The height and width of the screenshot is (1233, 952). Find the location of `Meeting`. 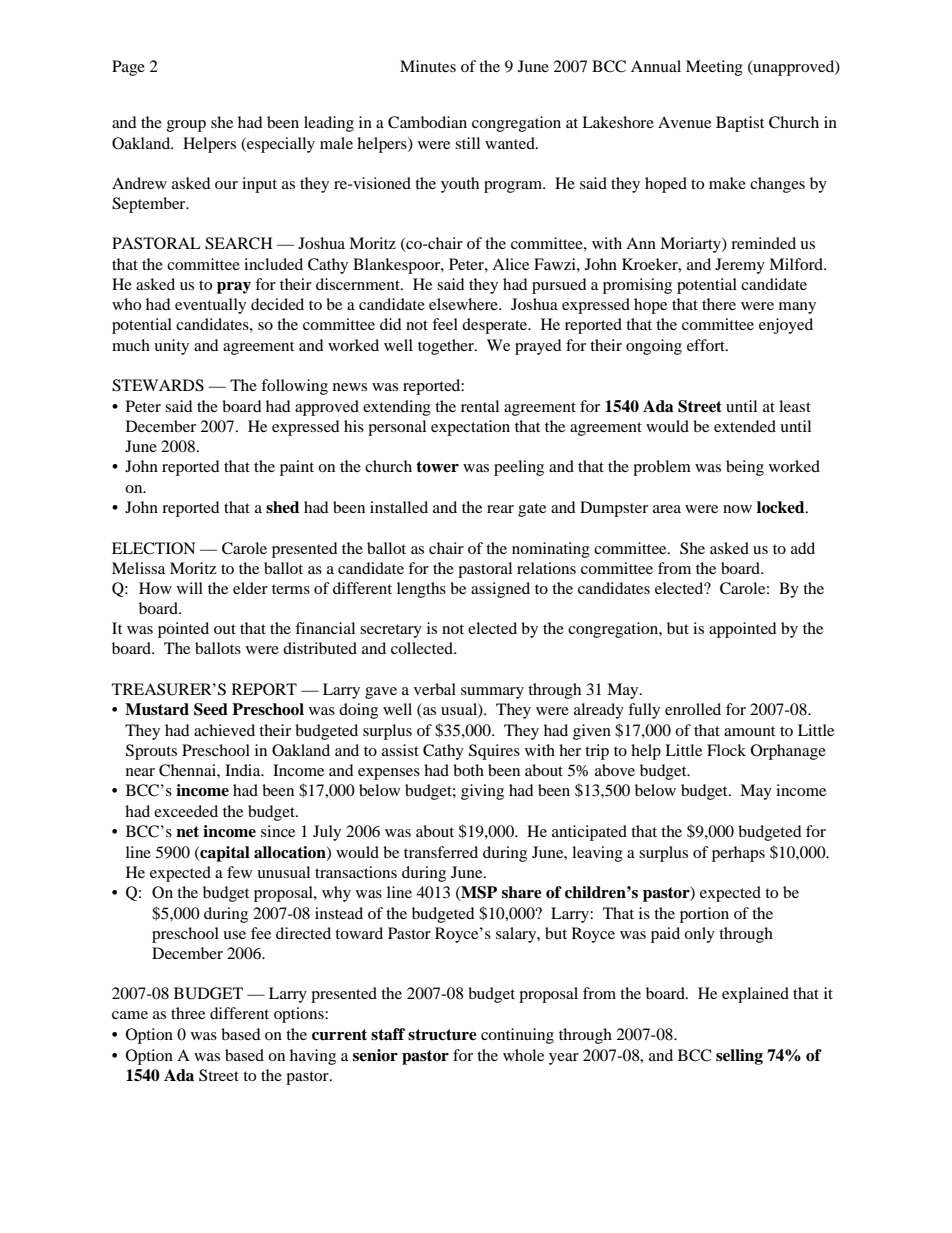

Meeting is located at coordinates (714, 68).
